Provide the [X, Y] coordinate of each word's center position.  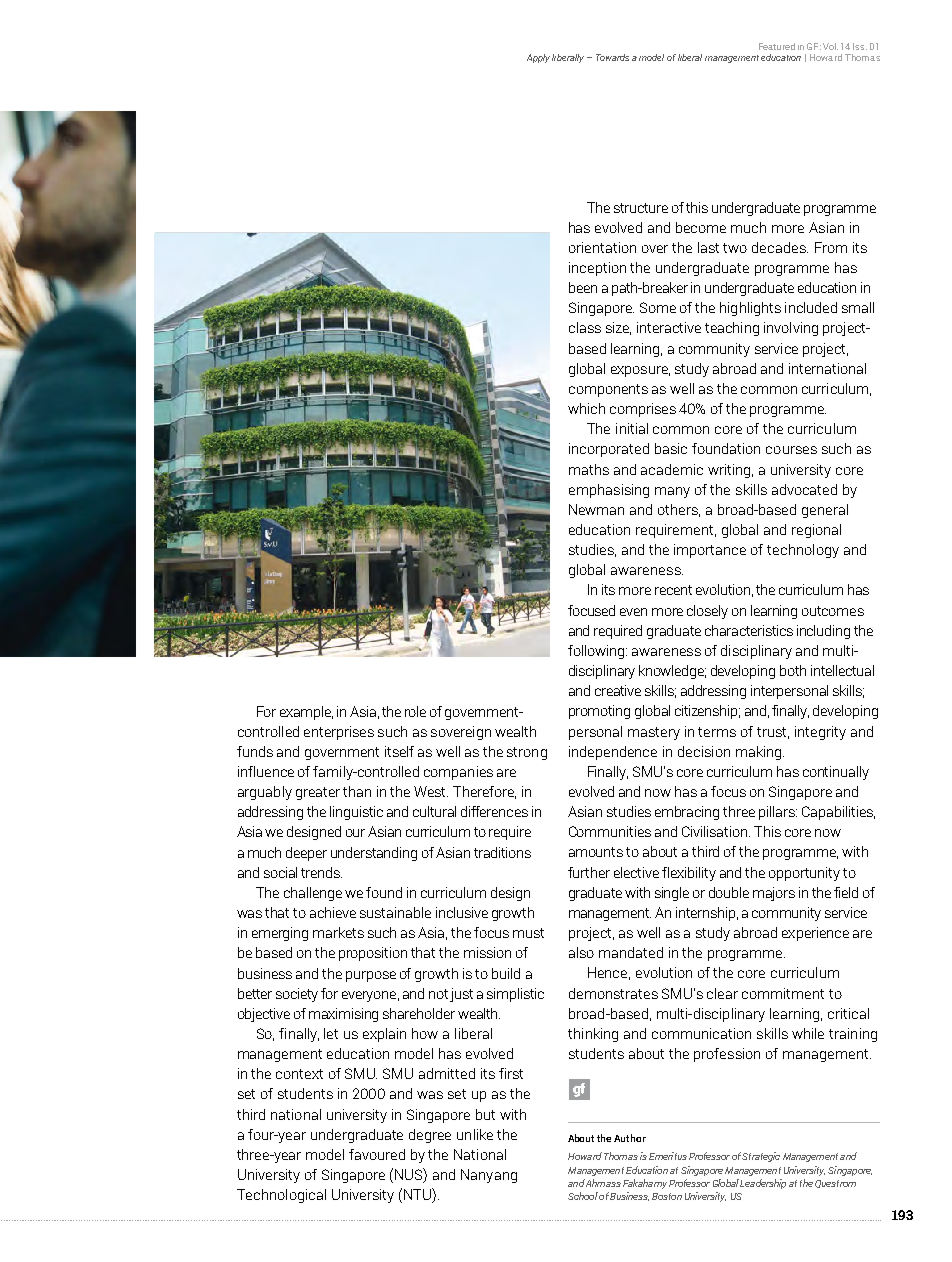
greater [318, 793]
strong [527, 753]
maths [589, 469]
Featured [777, 46]
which [586, 408]
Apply [538, 58]
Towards [612, 57]
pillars [778, 813]
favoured [377, 1154]
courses [791, 450]
